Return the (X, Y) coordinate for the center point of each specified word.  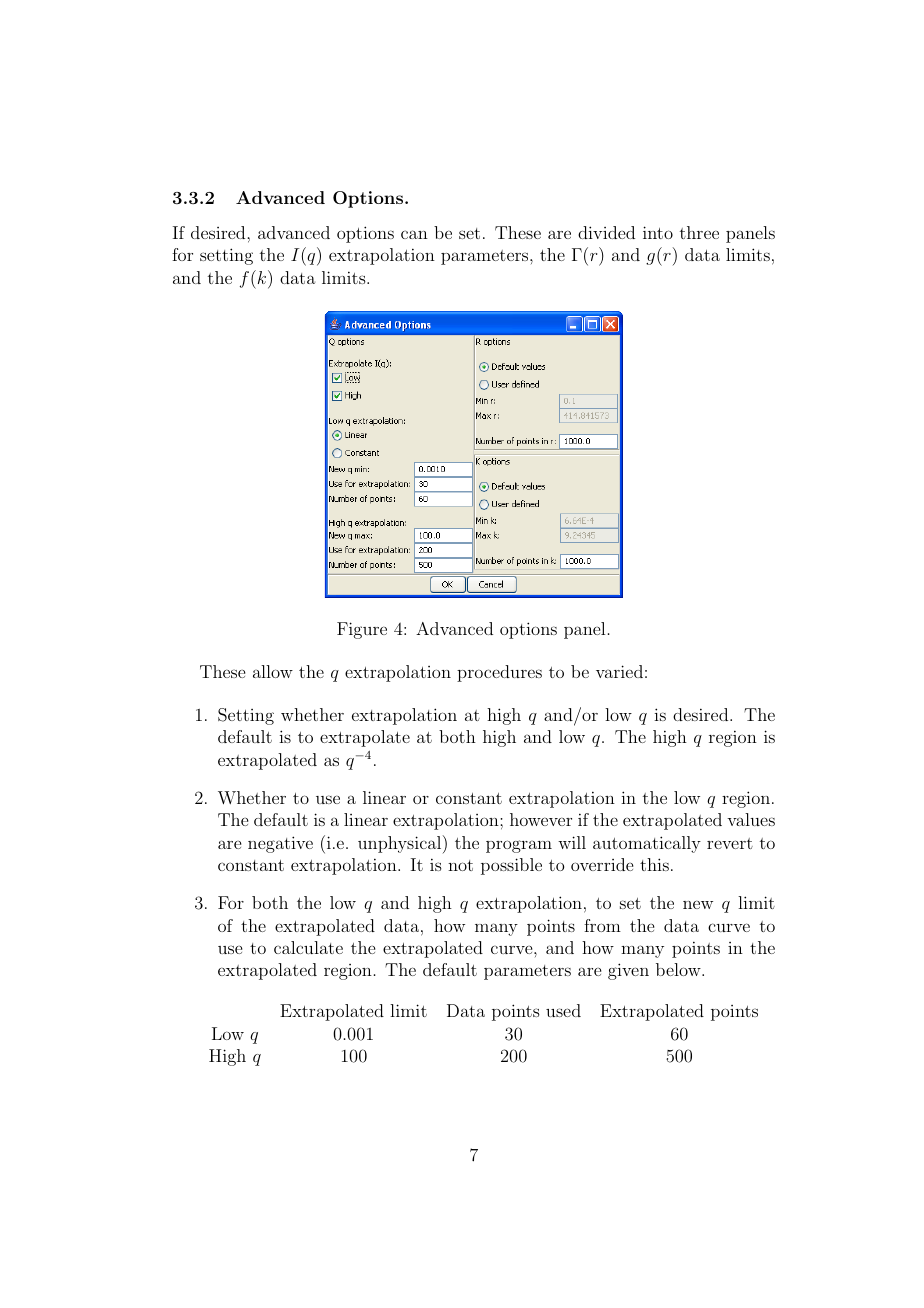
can (414, 234)
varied (619, 671)
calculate (308, 947)
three (699, 232)
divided (606, 232)
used (563, 1010)
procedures (499, 673)
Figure (362, 630)
